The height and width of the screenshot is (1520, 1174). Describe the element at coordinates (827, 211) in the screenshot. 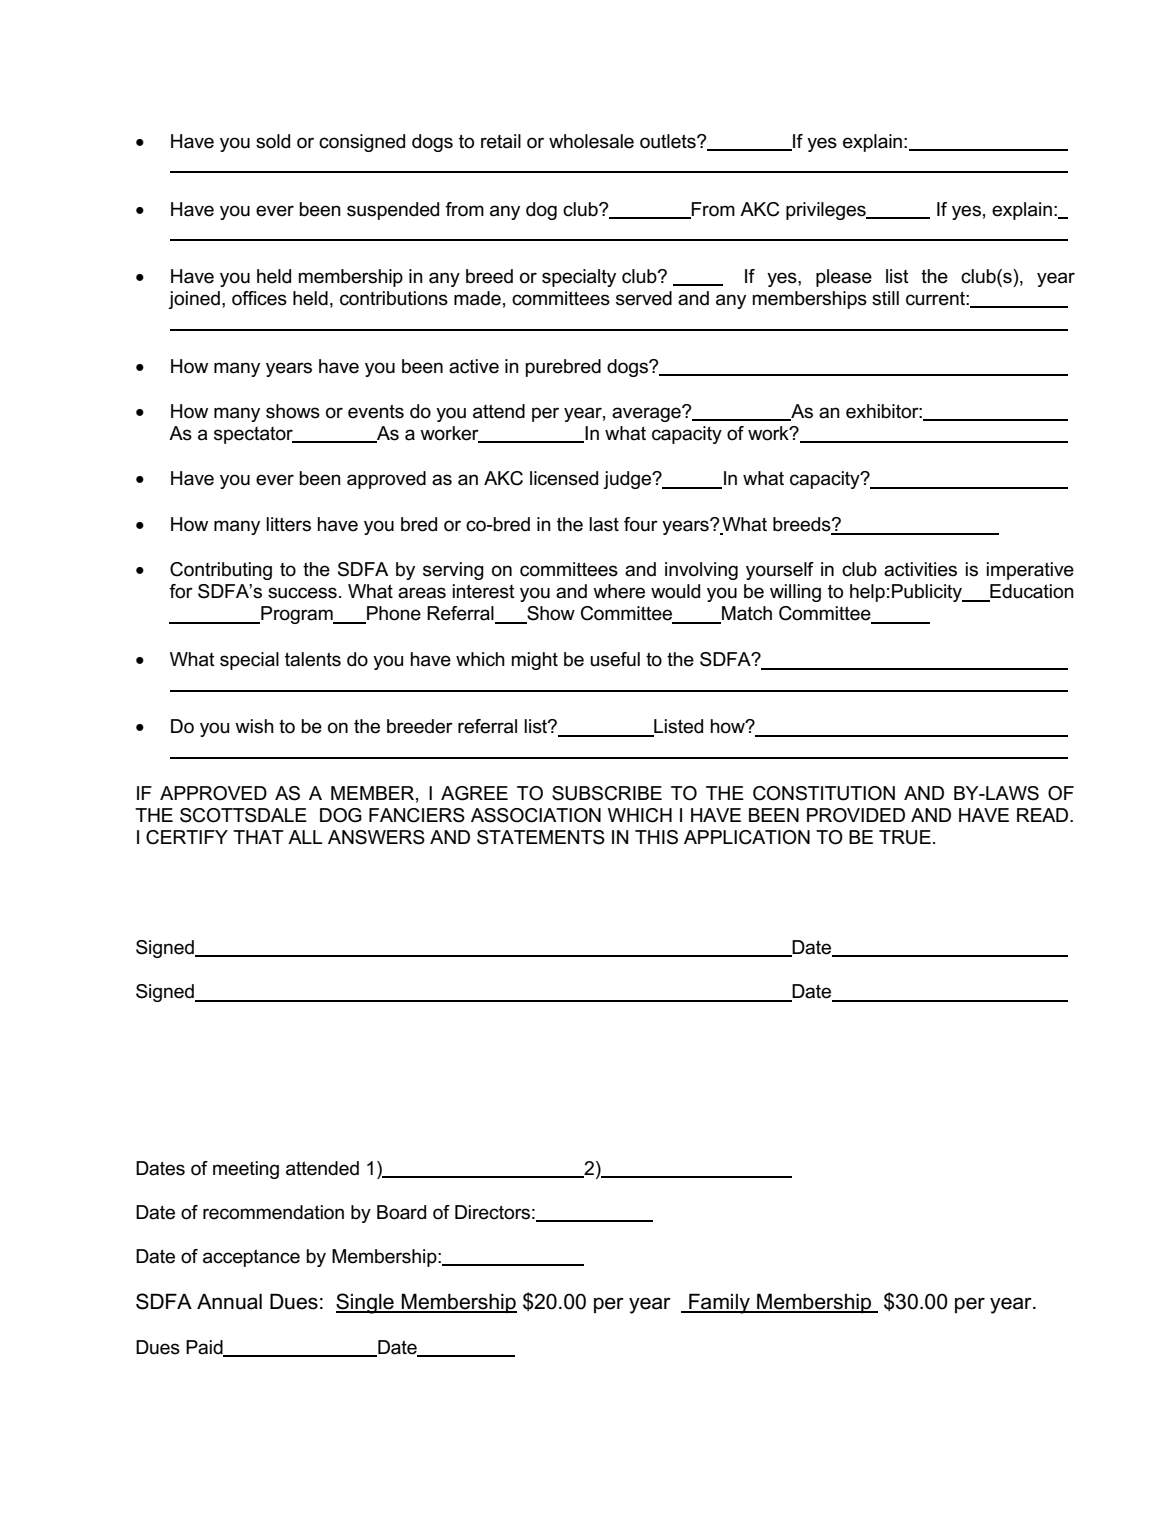

I see `privileges` at that location.
